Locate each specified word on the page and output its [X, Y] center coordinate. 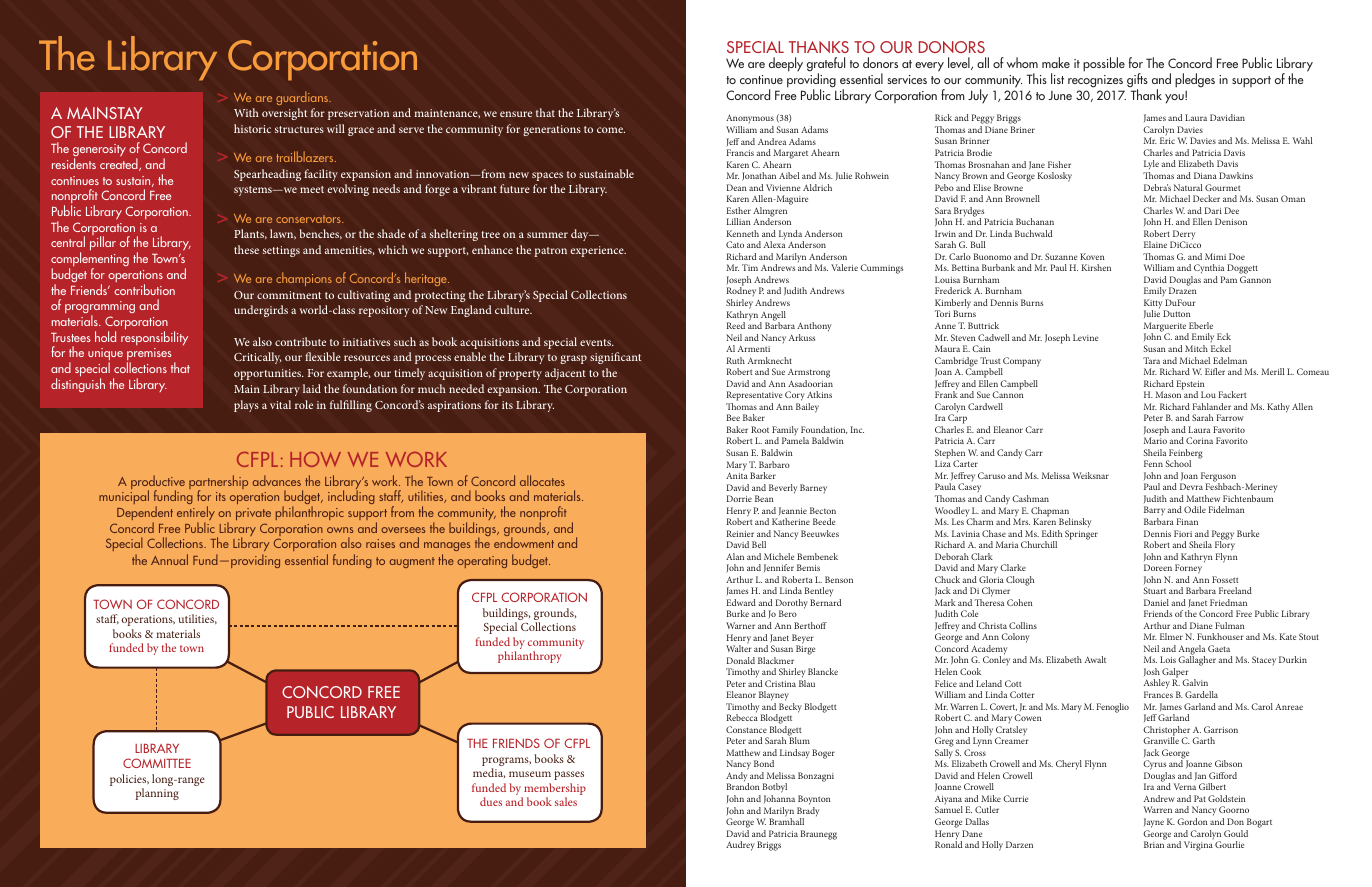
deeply [786, 64]
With [246, 112]
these [246, 249]
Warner [740, 625]
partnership [218, 483]
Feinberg [1185, 455]
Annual [169, 559]
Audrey [740, 846]
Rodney [741, 293]
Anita [737, 475]
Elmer [1171, 636]
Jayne [1154, 823]
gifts [1137, 81]
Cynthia [1208, 270]
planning [157, 794]
